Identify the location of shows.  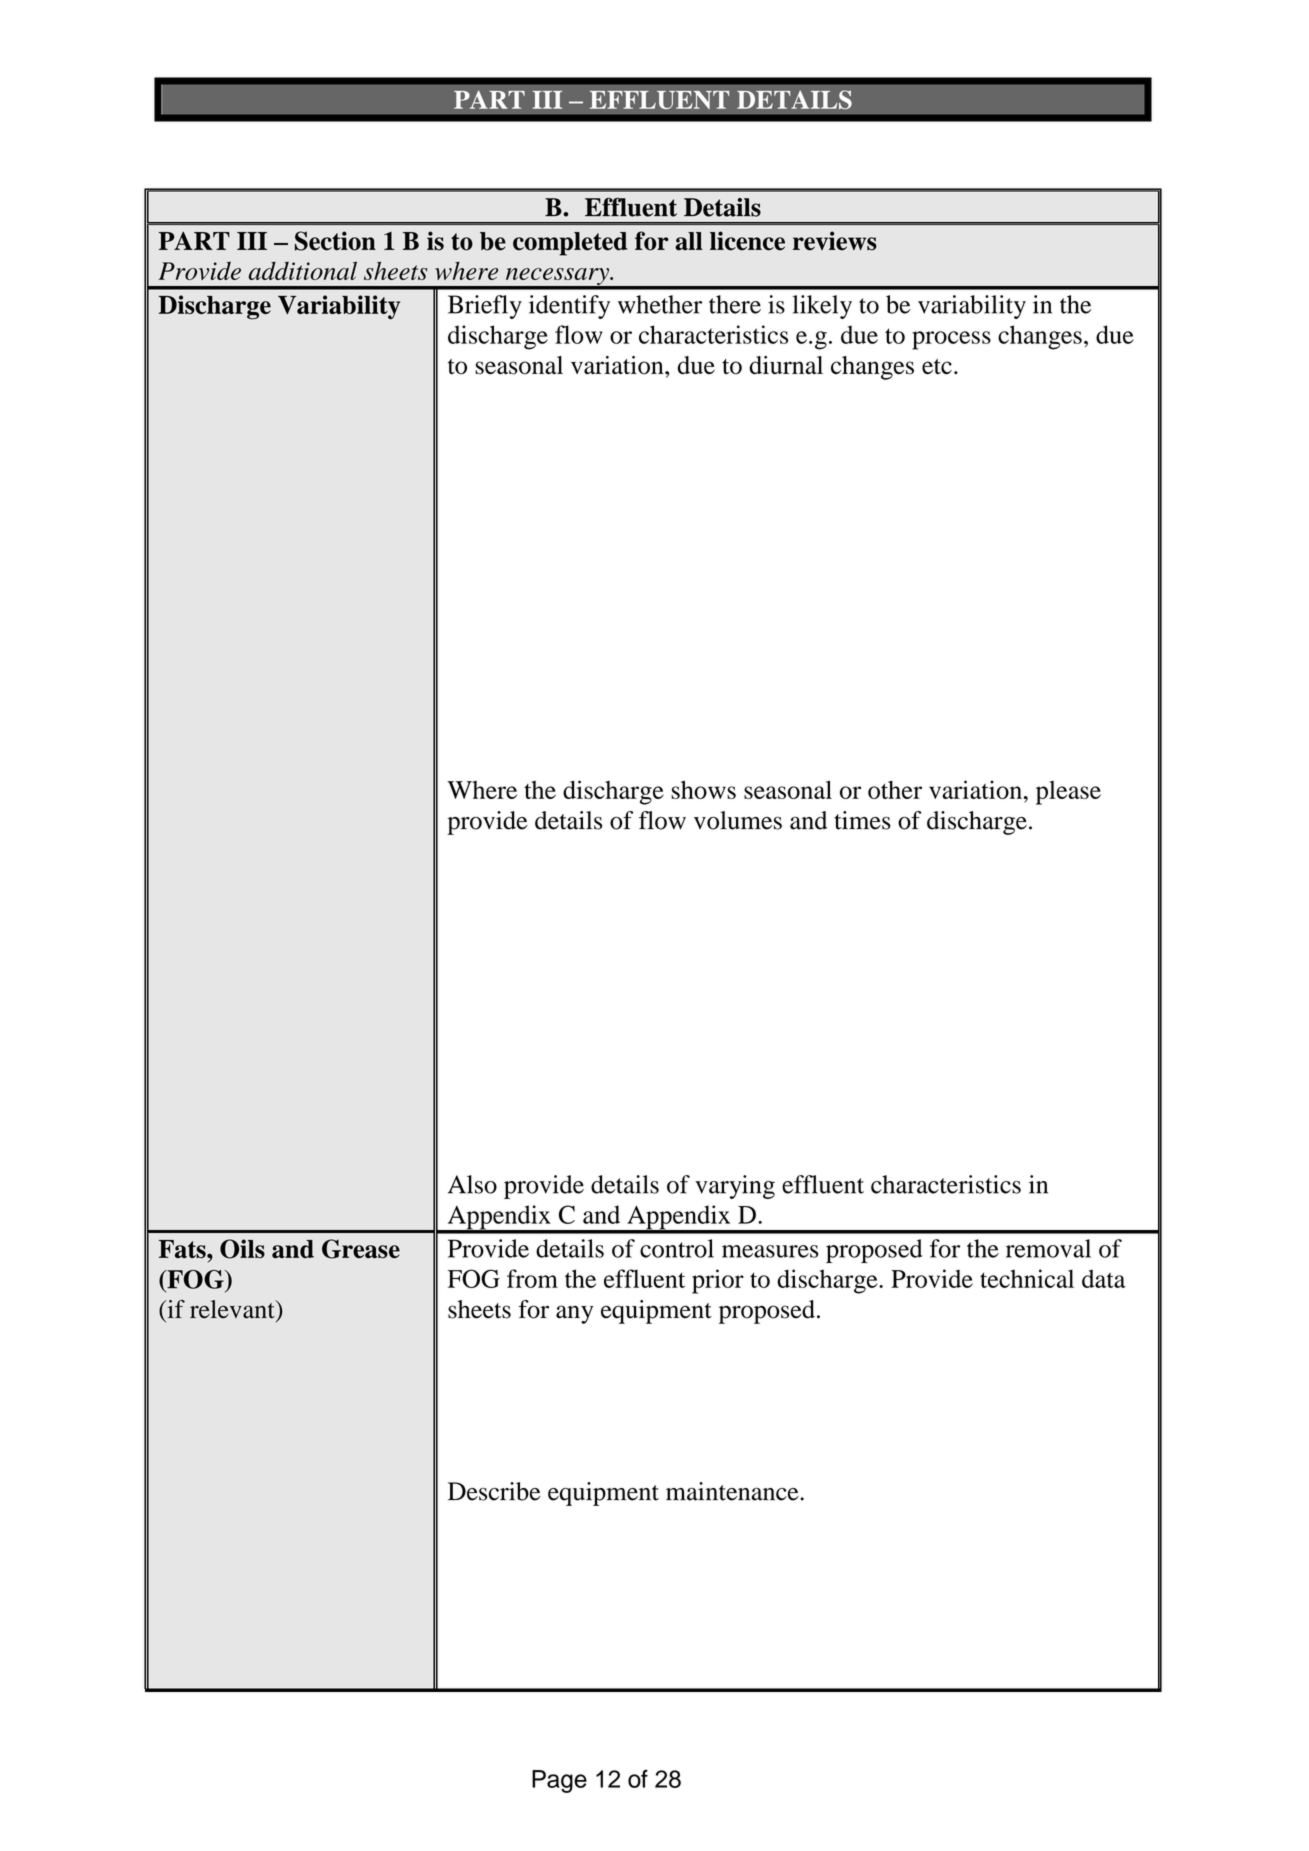
(703, 789).
